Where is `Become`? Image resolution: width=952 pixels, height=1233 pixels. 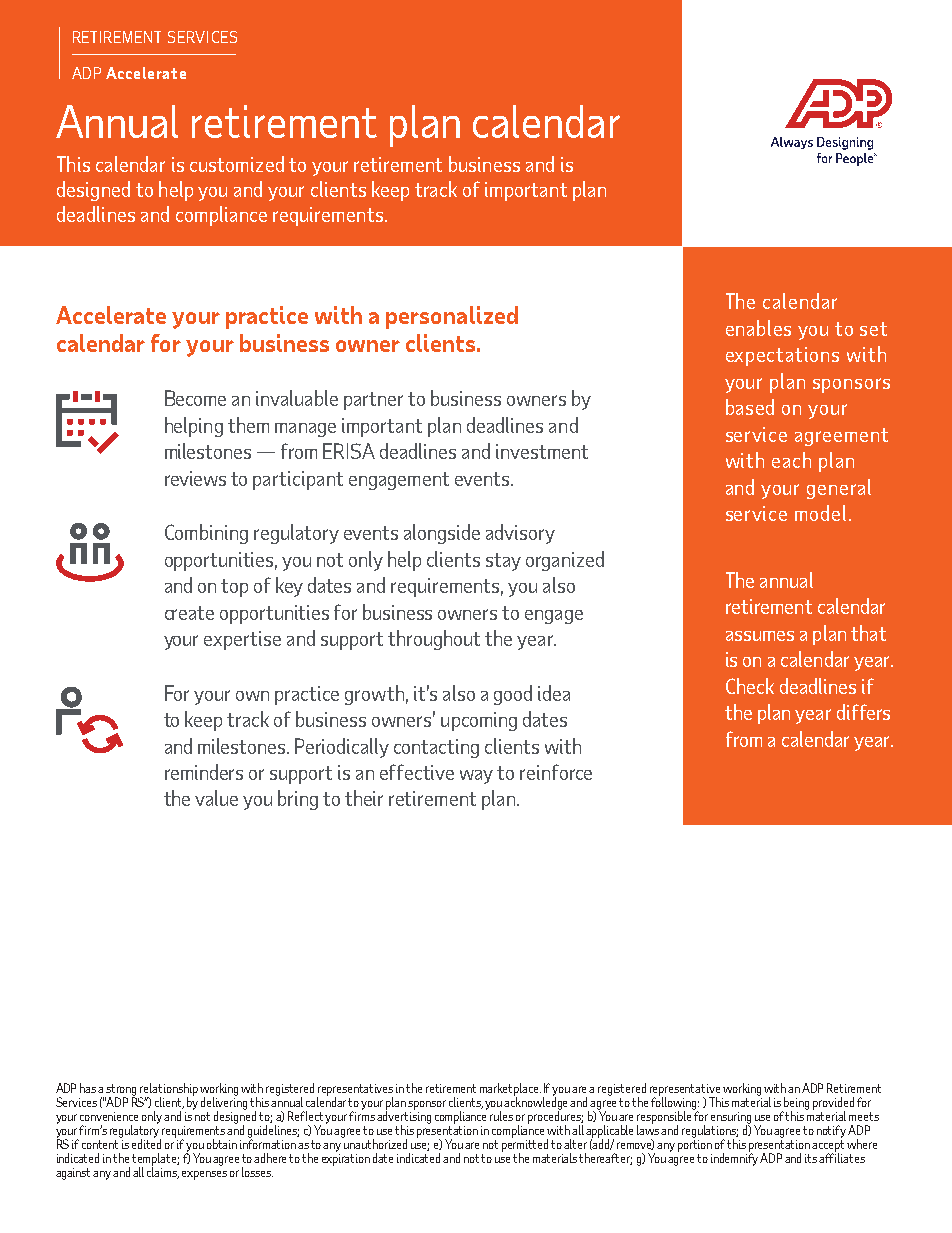 Become is located at coordinates (195, 398).
